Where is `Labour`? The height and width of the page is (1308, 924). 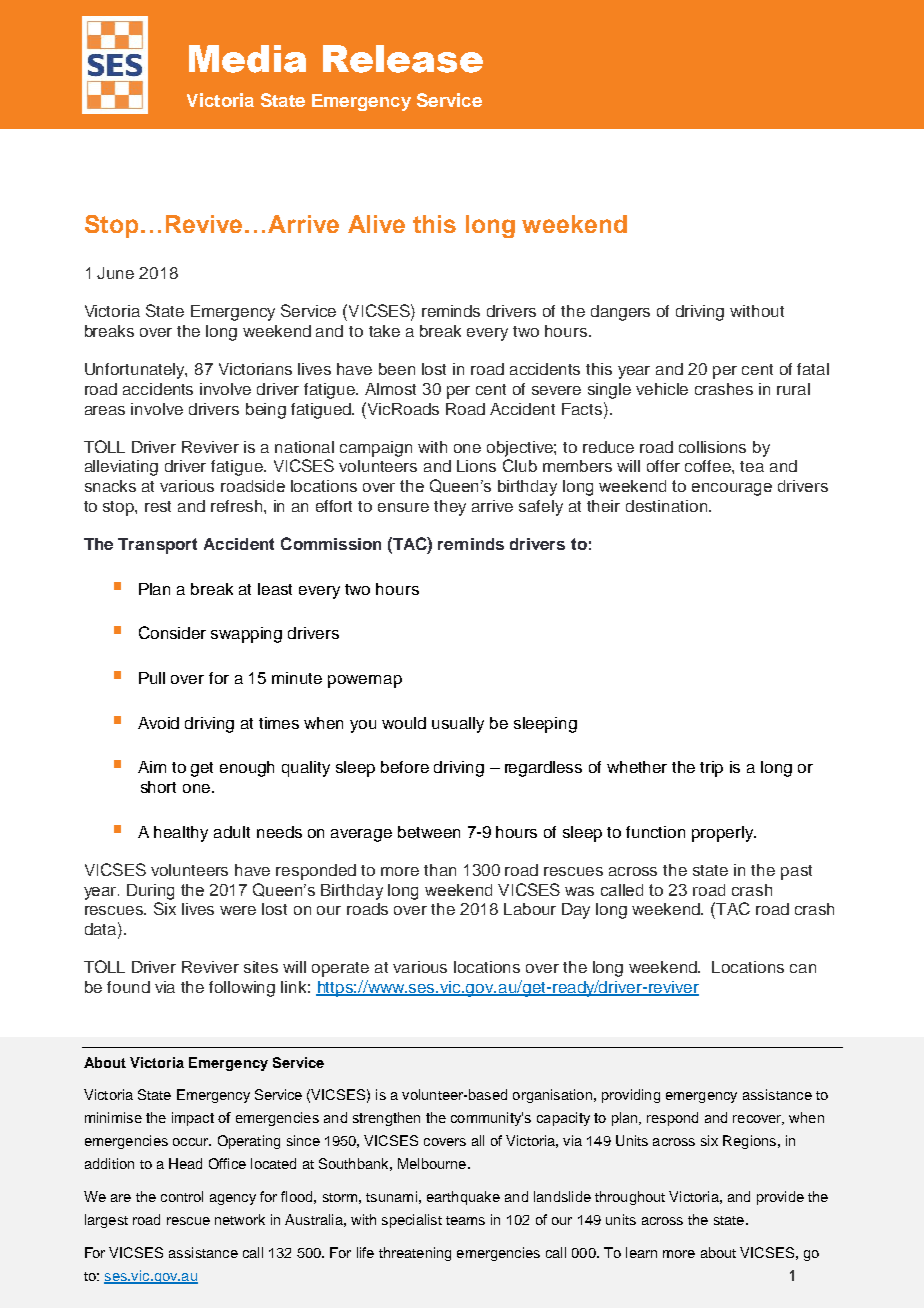
Labour is located at coordinates (530, 909).
